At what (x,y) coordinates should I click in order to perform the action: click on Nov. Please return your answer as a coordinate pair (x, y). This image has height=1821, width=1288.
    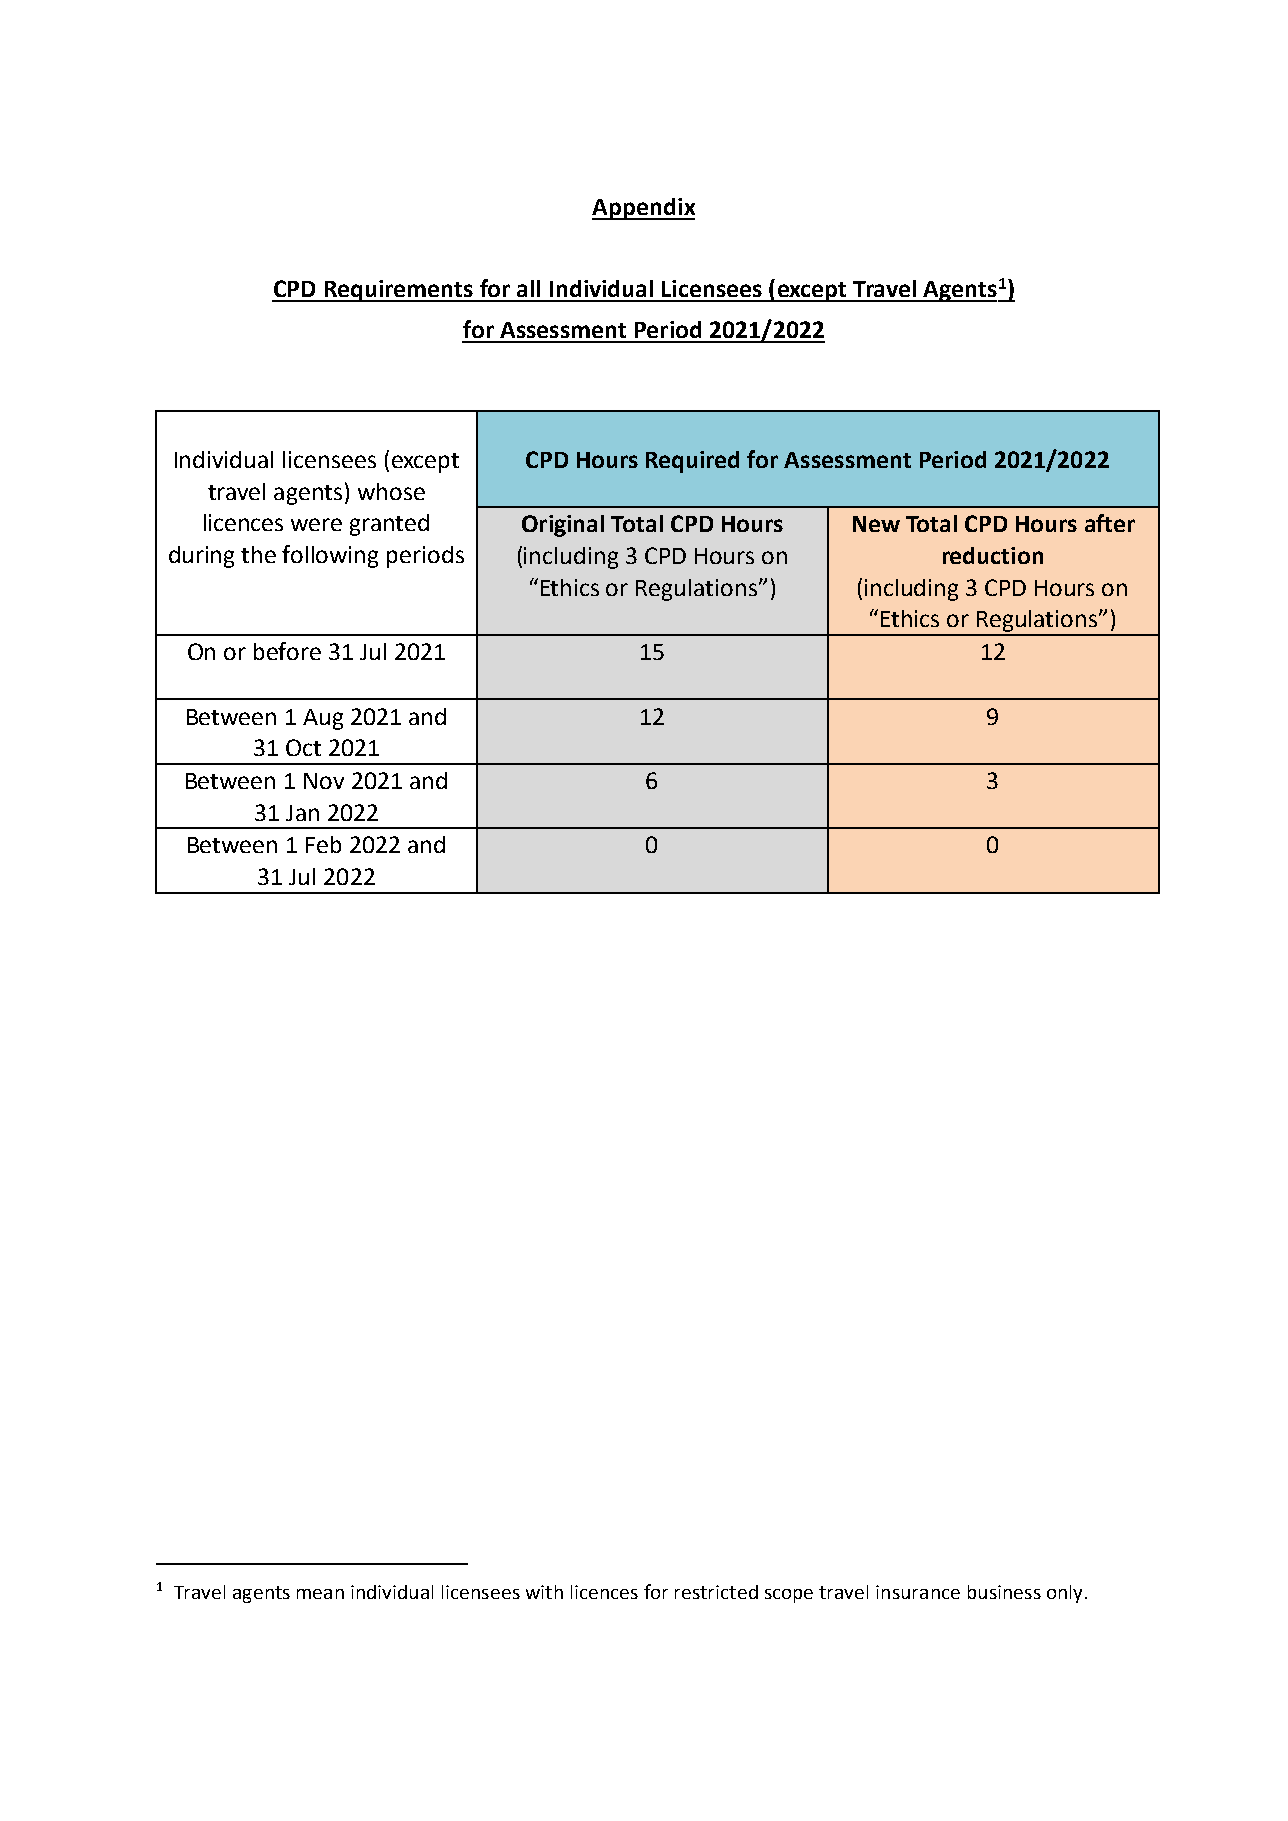
    Looking at the image, I should click on (324, 781).
